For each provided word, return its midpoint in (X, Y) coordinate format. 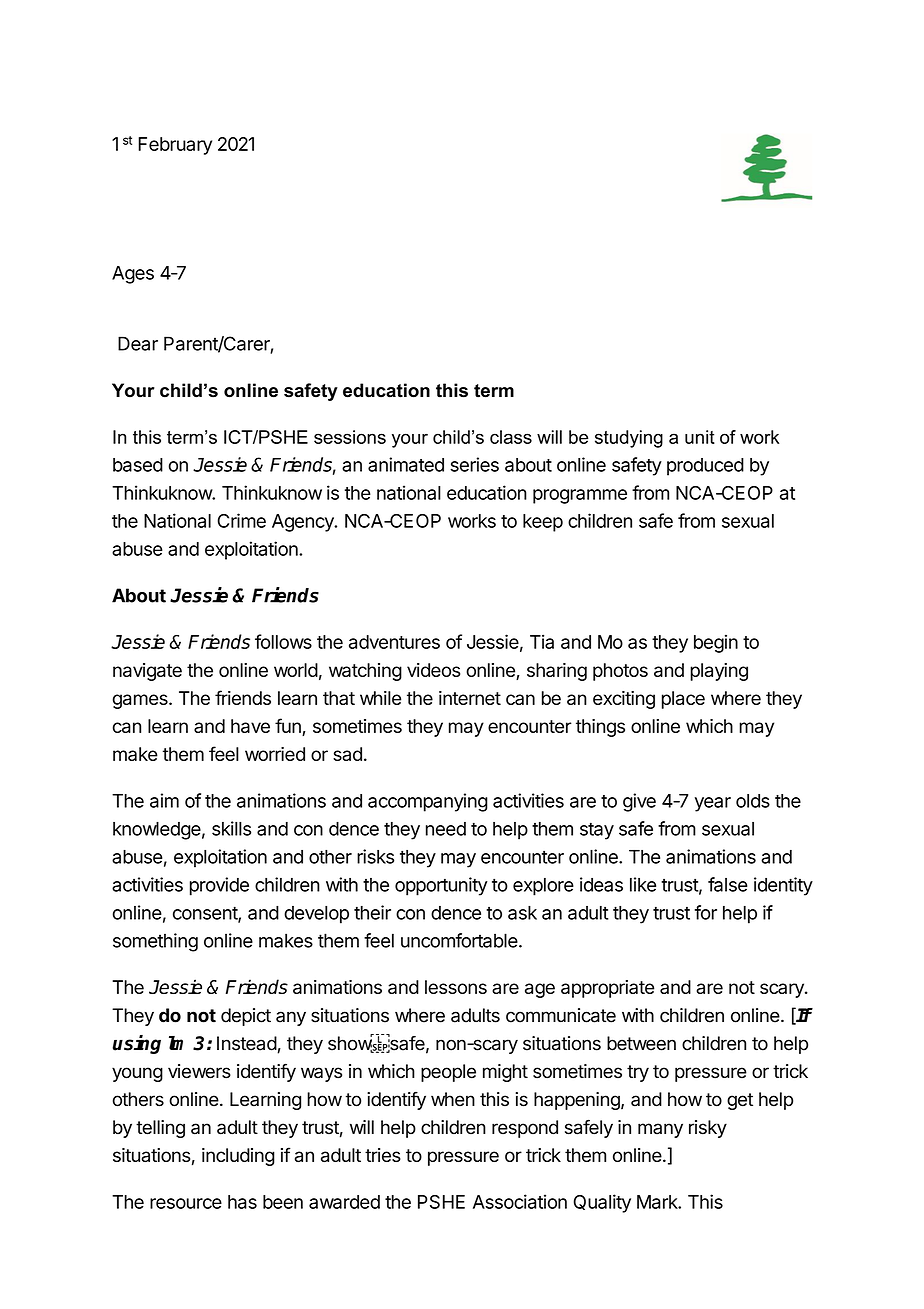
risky (708, 1129)
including (238, 1157)
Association (520, 1201)
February (175, 146)
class (511, 437)
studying (629, 439)
